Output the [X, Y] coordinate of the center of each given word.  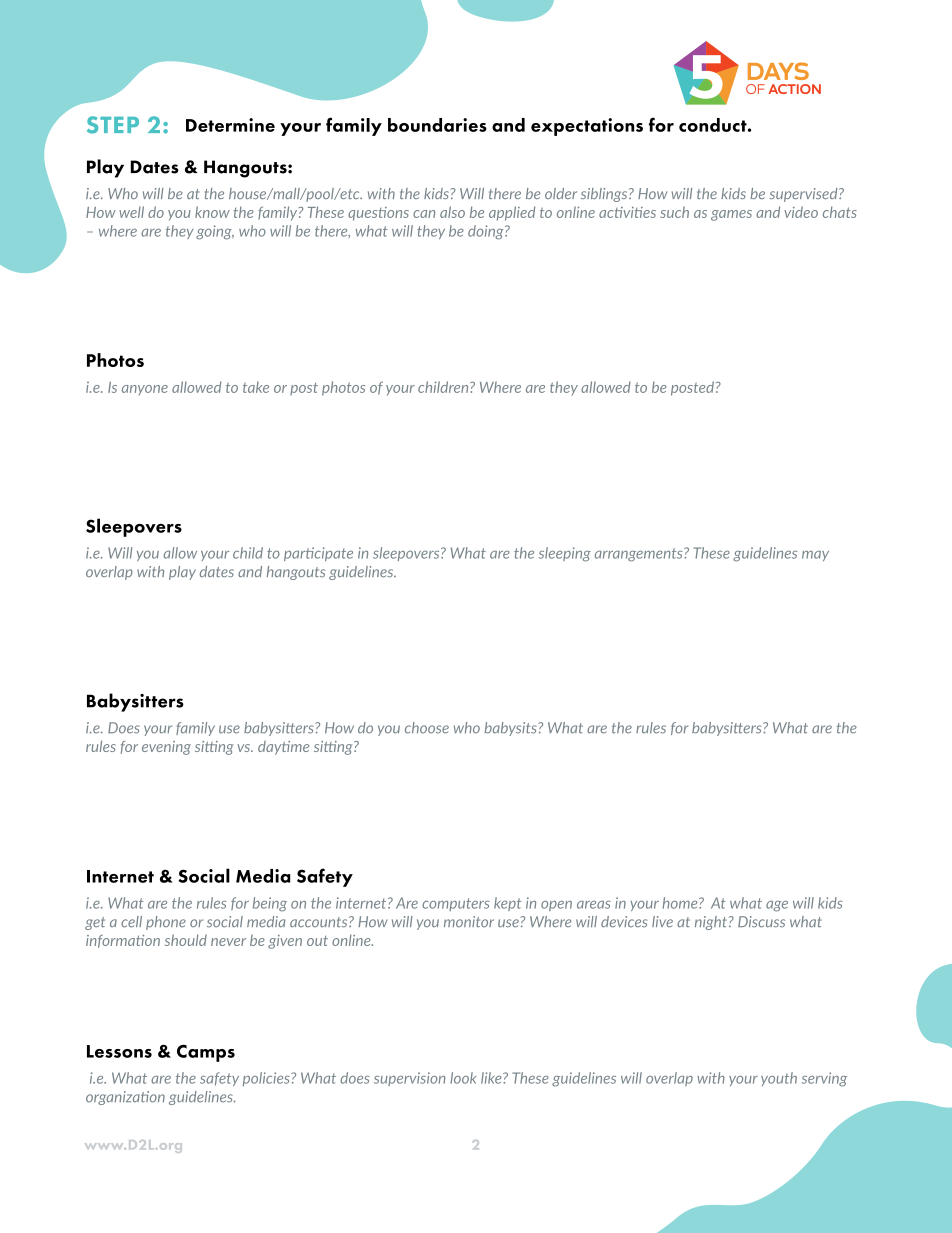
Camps [206, 1053]
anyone [145, 390]
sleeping [565, 554]
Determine [230, 125]
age [777, 906]
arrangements [640, 555]
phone [166, 923]
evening [166, 748]
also [452, 212]
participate [318, 554]
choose [427, 728]
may [815, 556]
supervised [804, 195]
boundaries [437, 125]
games [731, 215]
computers [456, 904]
